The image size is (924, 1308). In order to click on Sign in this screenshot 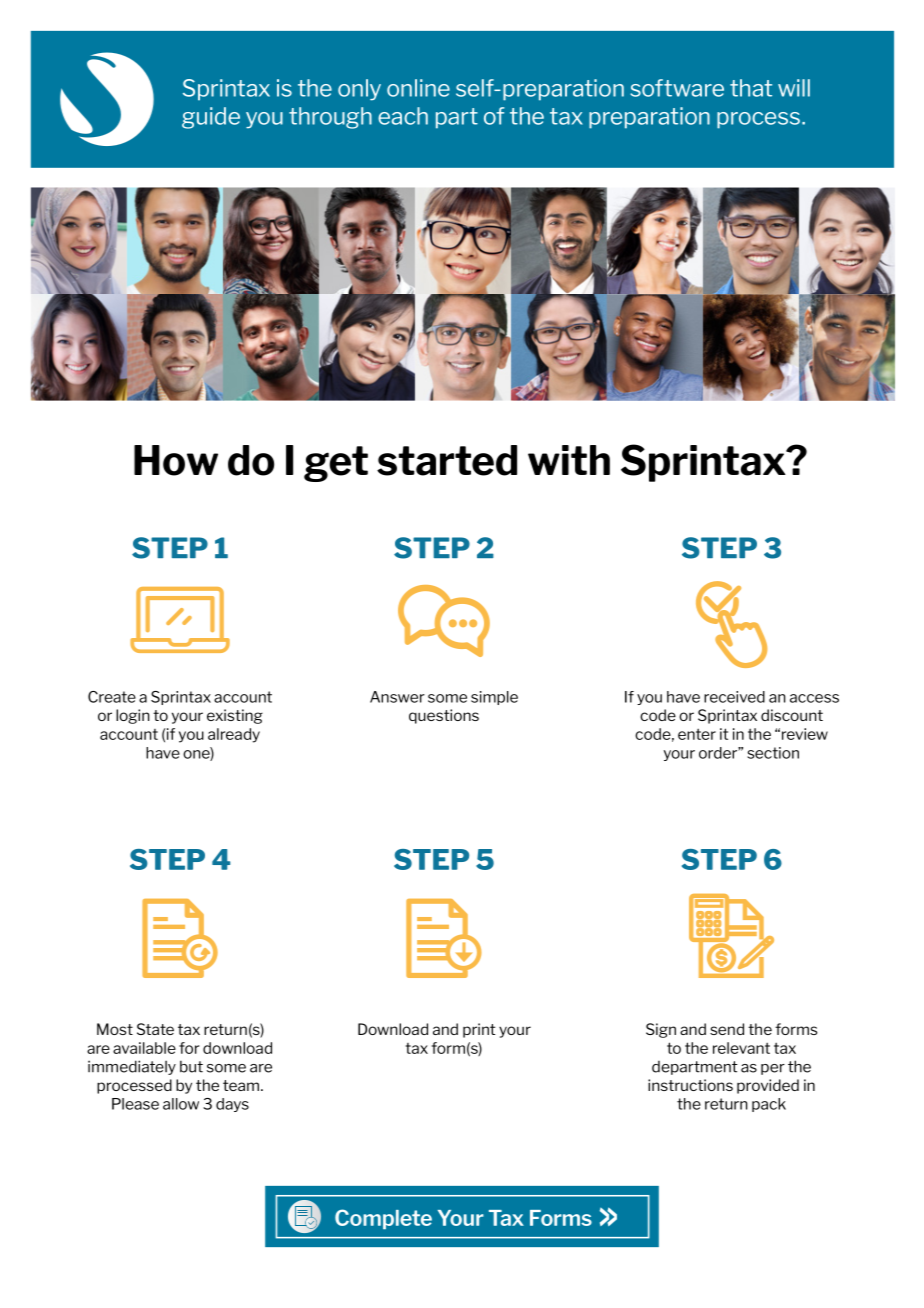, I will do `click(661, 1030)`.
